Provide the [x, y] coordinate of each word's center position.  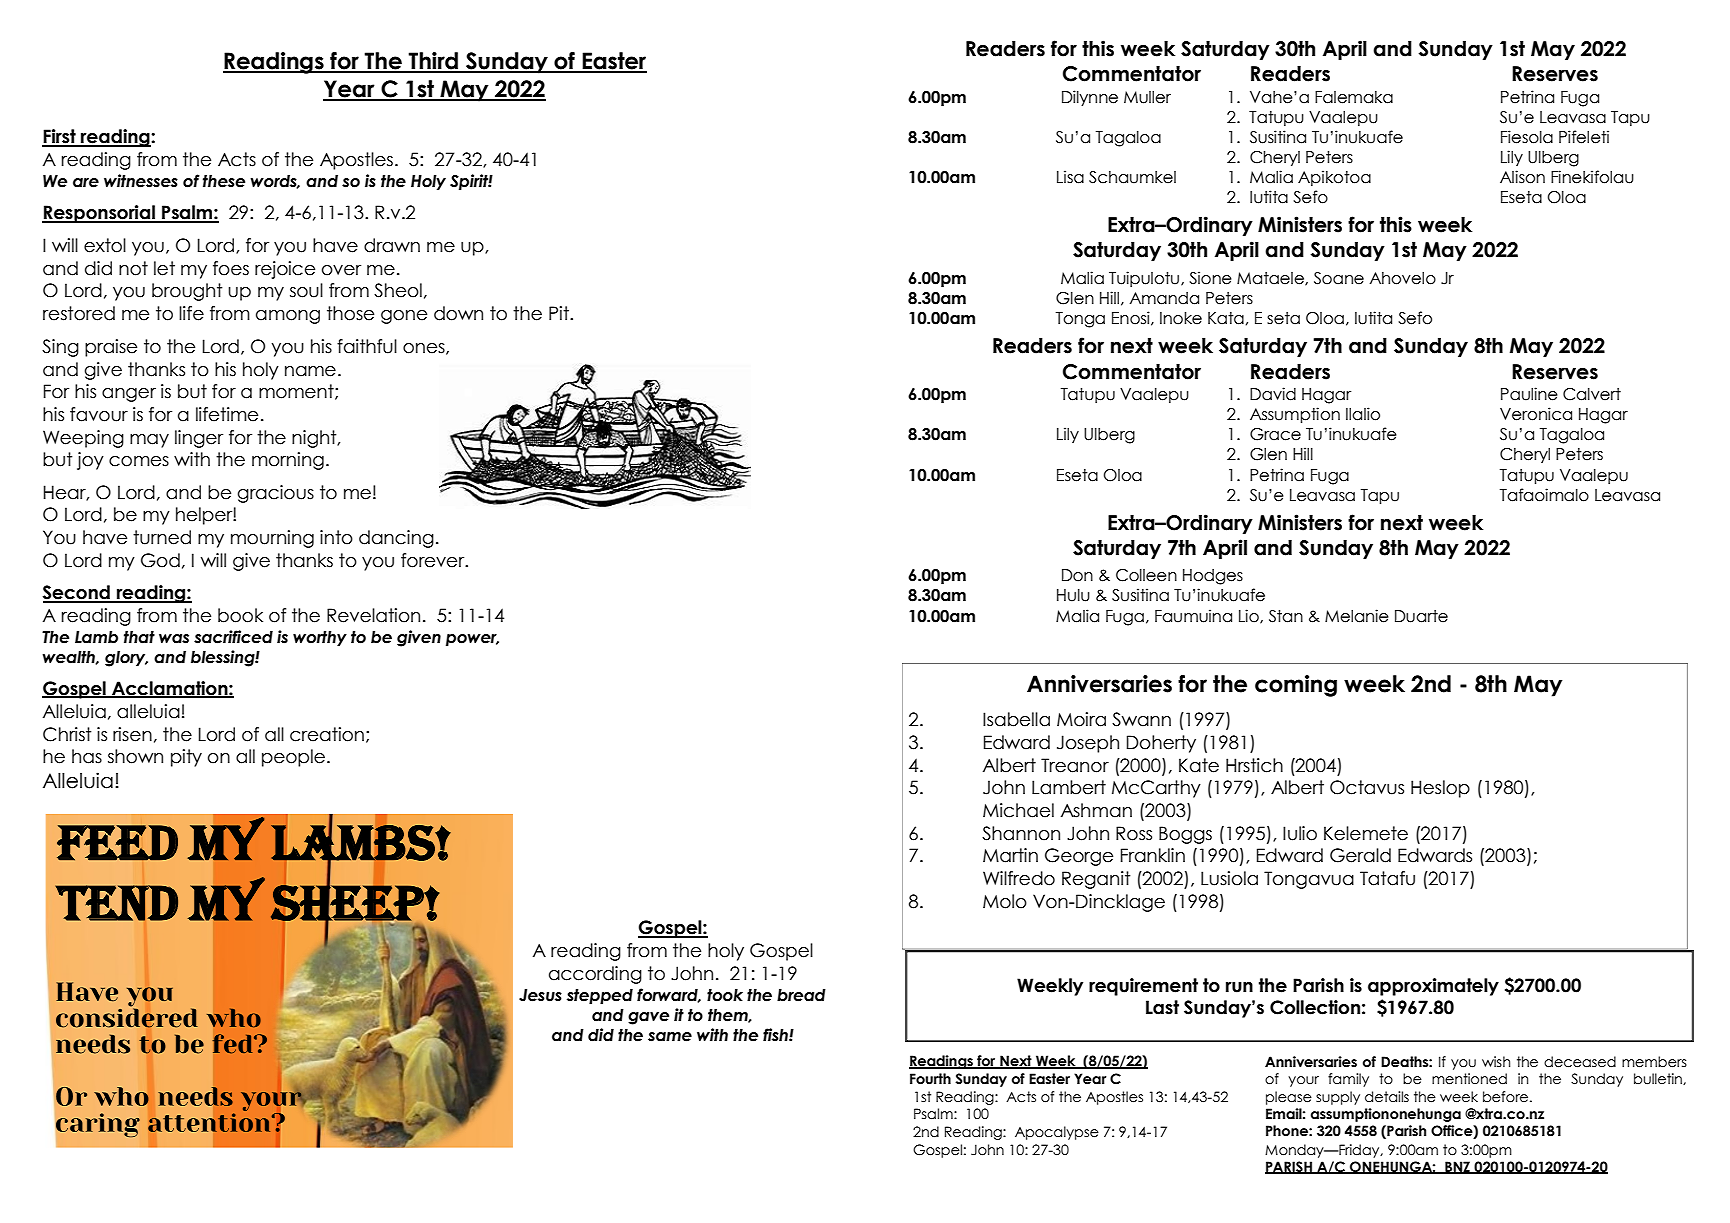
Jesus [540, 995]
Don [1077, 575]
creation [327, 734]
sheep [348, 903]
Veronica [1536, 414]
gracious [276, 494]
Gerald [1360, 855]
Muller [1147, 97]
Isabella [1016, 719]
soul [306, 290]
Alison [1522, 177]
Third [433, 62]
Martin [1010, 855]
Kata [1226, 318]
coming [1296, 686]
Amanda [1164, 298]
